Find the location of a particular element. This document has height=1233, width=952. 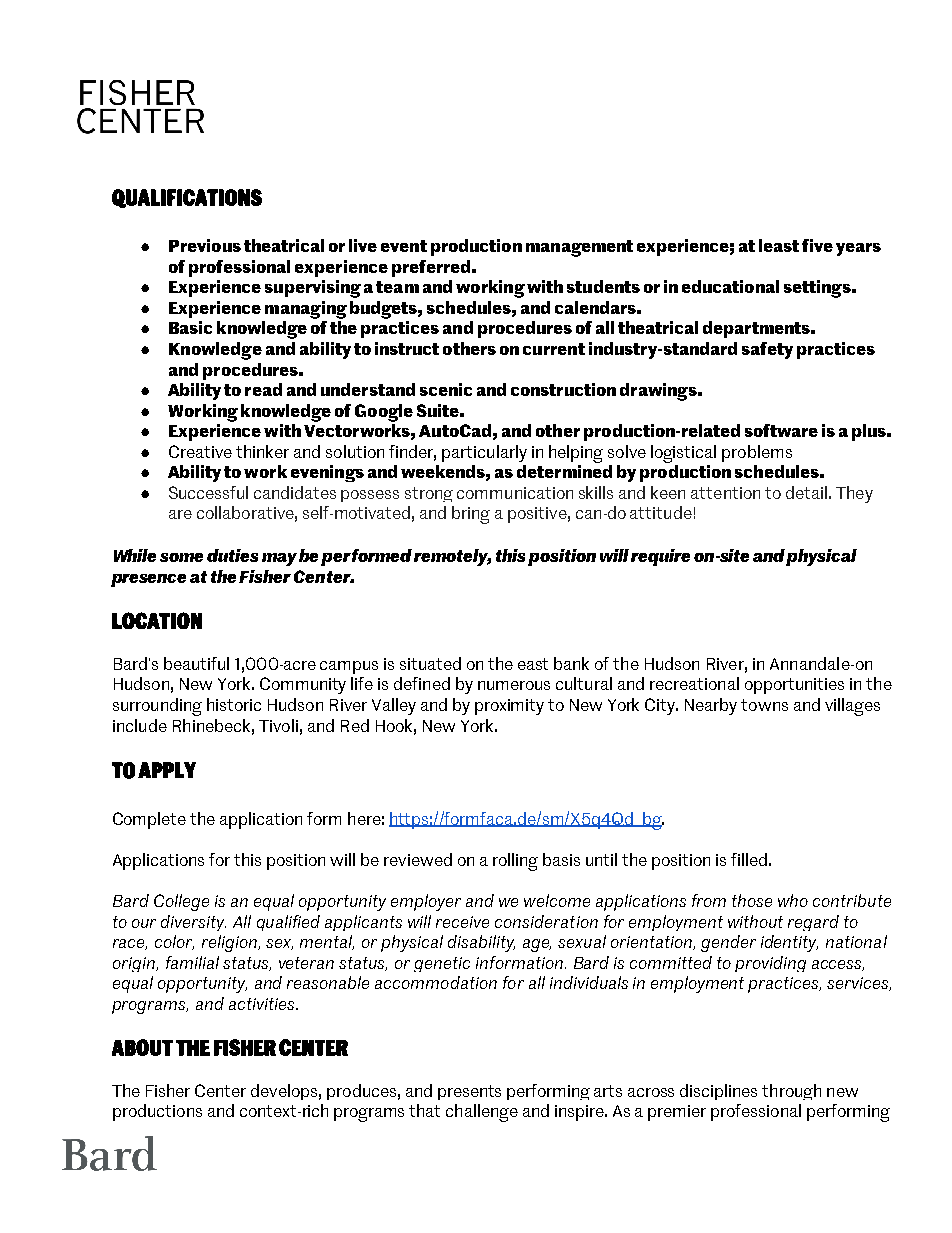

ABOUT is located at coordinates (142, 1047).
